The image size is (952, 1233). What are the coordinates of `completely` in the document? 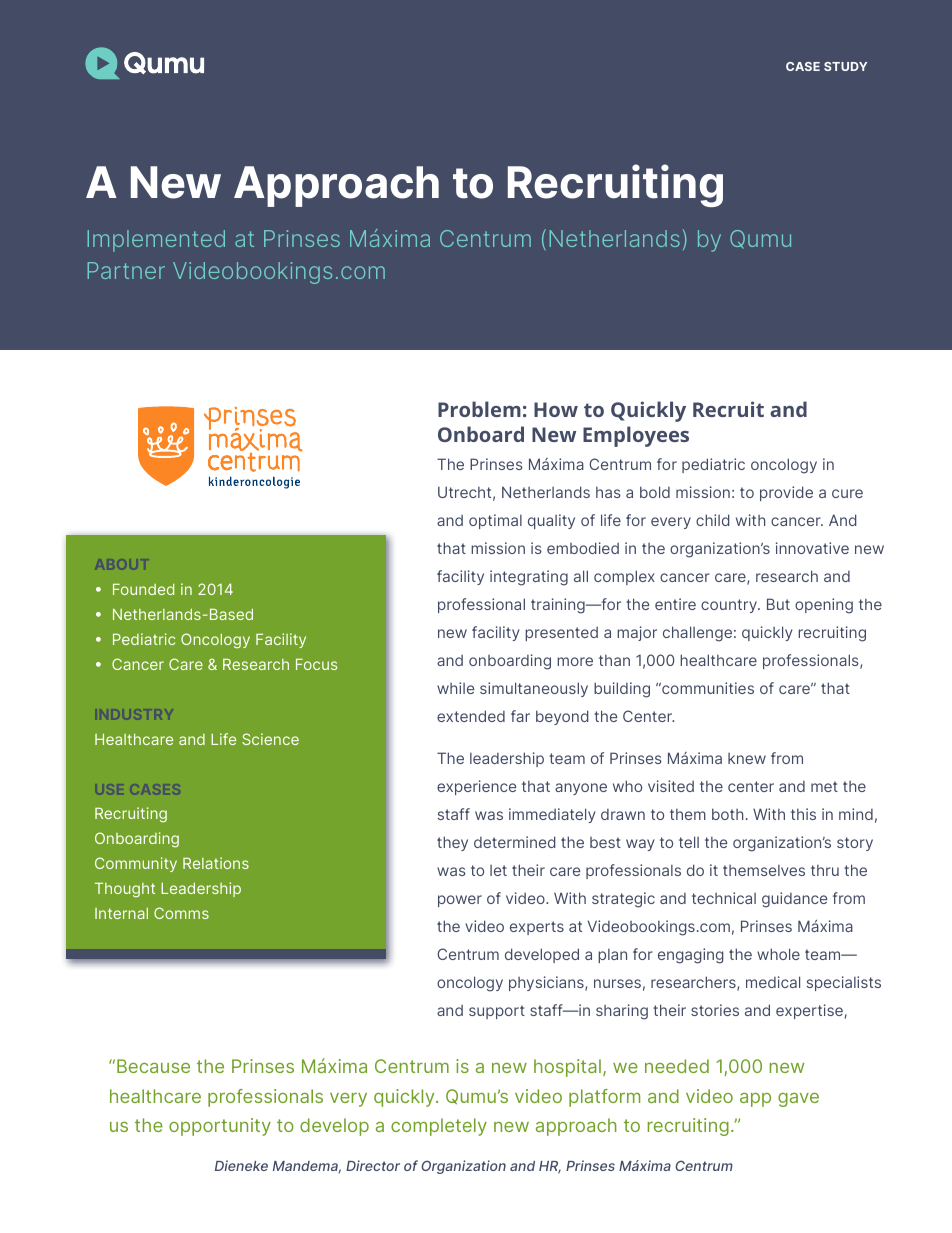 It's located at (439, 1127).
